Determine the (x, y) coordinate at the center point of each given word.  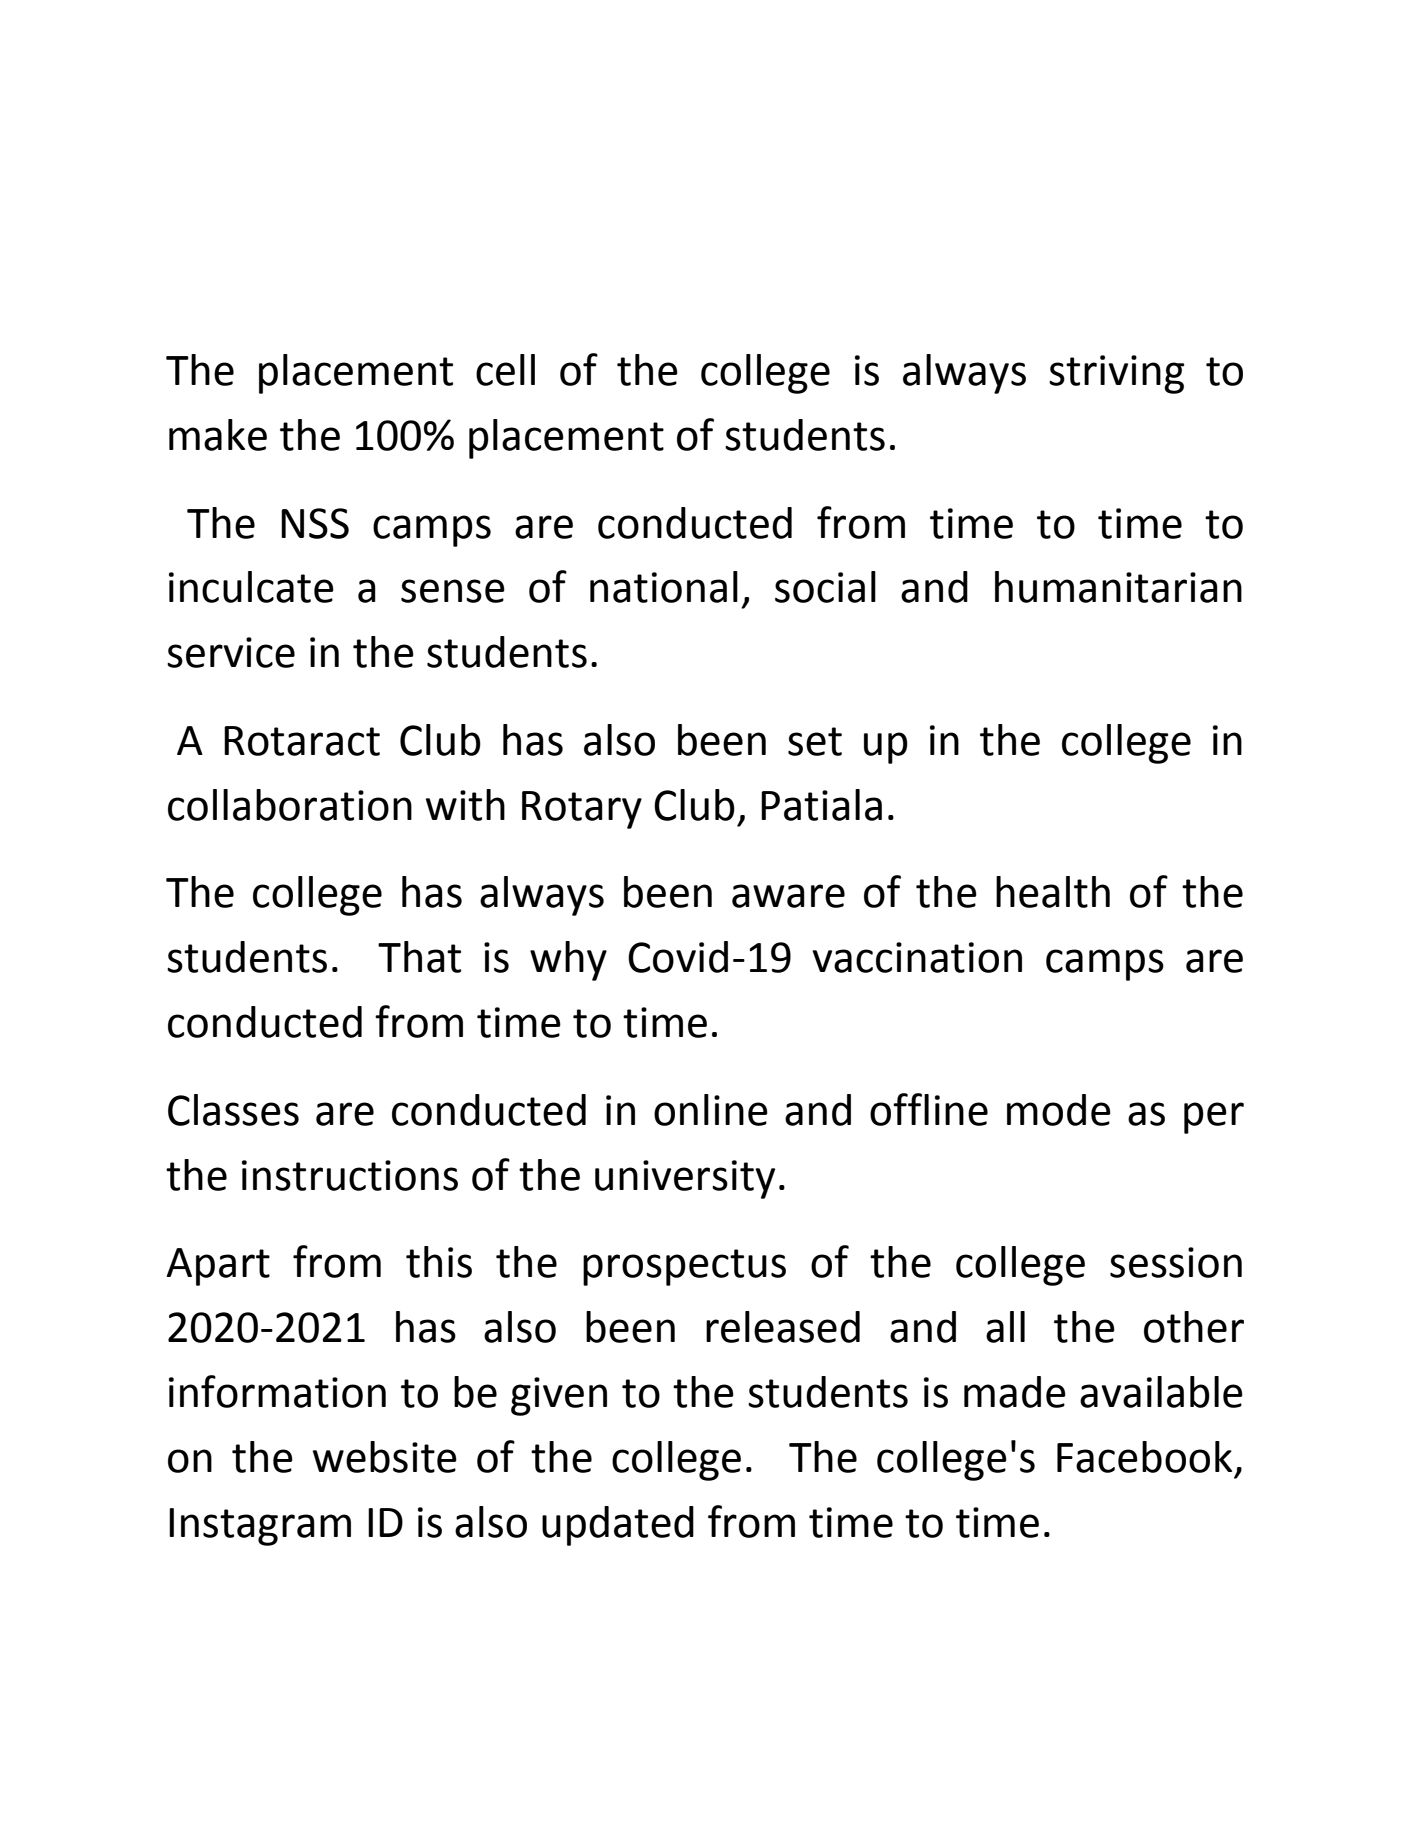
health (1053, 892)
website (385, 1457)
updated (618, 1526)
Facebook (1144, 1457)
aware (788, 896)
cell (505, 370)
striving (1116, 374)
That (419, 957)
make (218, 435)
